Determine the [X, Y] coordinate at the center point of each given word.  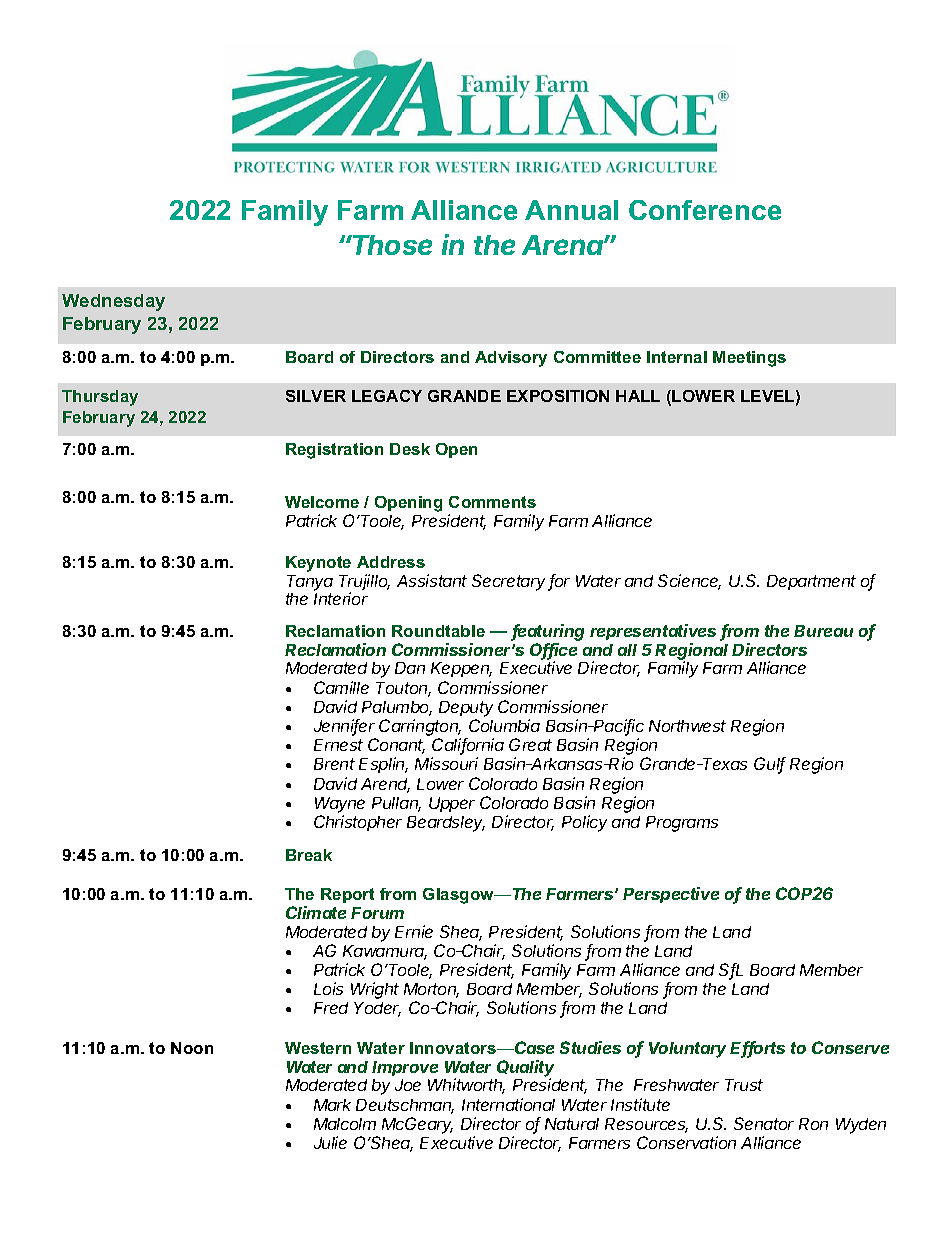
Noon [192, 1048]
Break [309, 855]
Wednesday [113, 302]
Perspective [671, 895]
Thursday [100, 398]
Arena [563, 245]
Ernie [414, 931]
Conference [705, 210]
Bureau [823, 631]
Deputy [466, 709]
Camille [341, 687]
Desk [410, 449]
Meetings [749, 359]
